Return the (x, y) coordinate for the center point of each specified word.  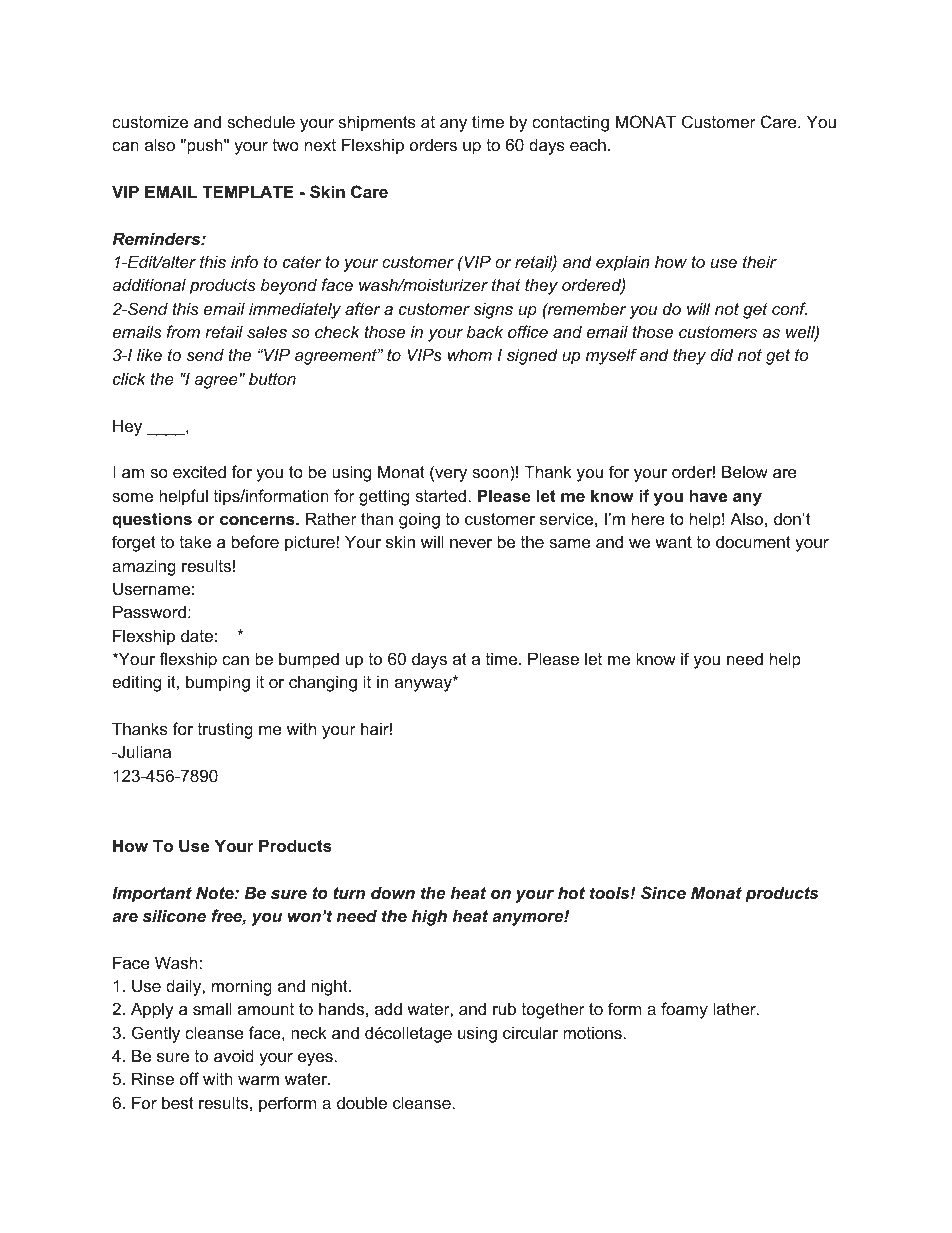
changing (323, 683)
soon (490, 473)
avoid (234, 1055)
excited (199, 471)
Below (745, 471)
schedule (261, 121)
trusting (225, 730)
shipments (377, 123)
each (588, 144)
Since (663, 892)
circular (530, 1032)
